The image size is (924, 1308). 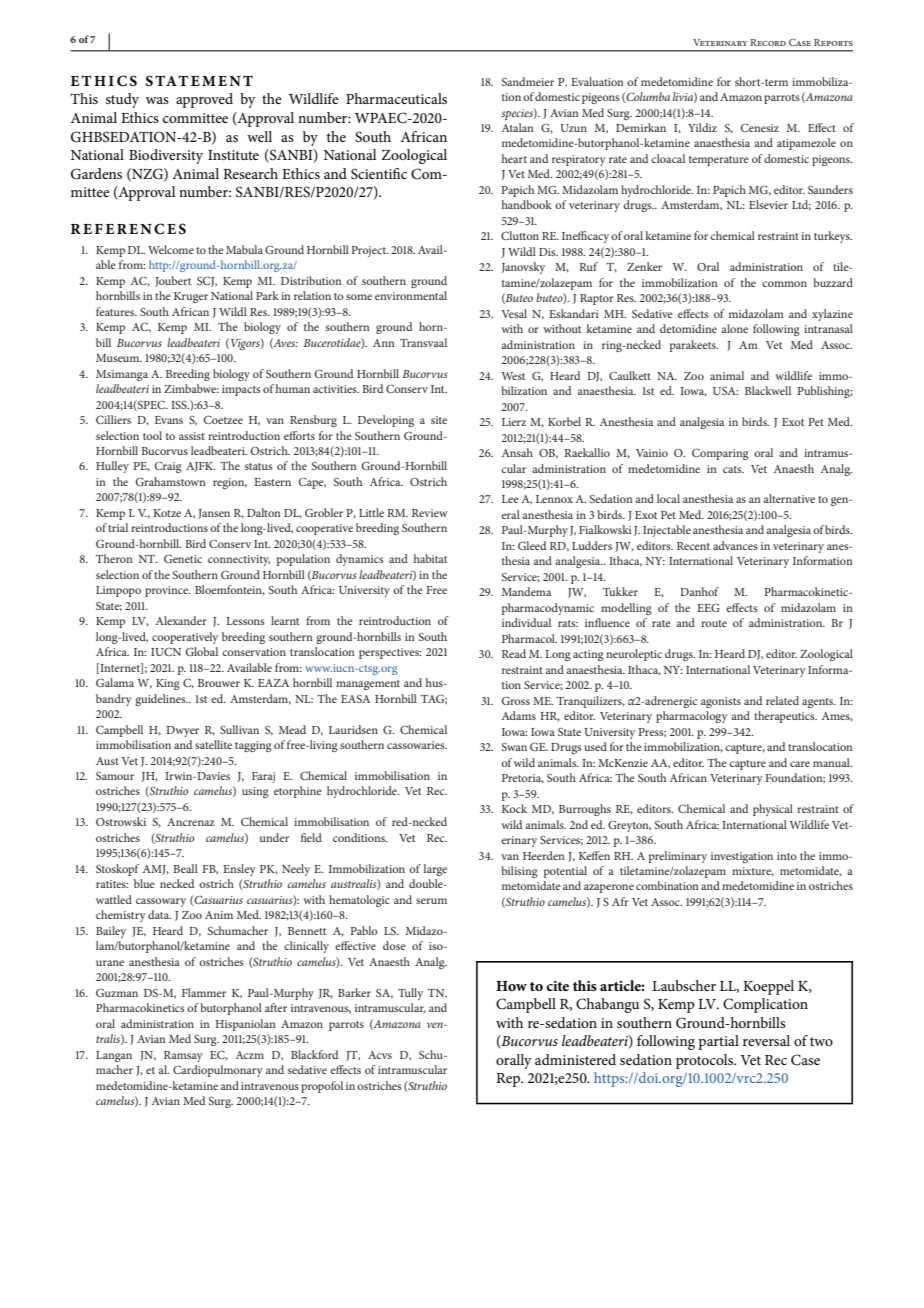 I want to click on Record, so click(x=768, y=42).
